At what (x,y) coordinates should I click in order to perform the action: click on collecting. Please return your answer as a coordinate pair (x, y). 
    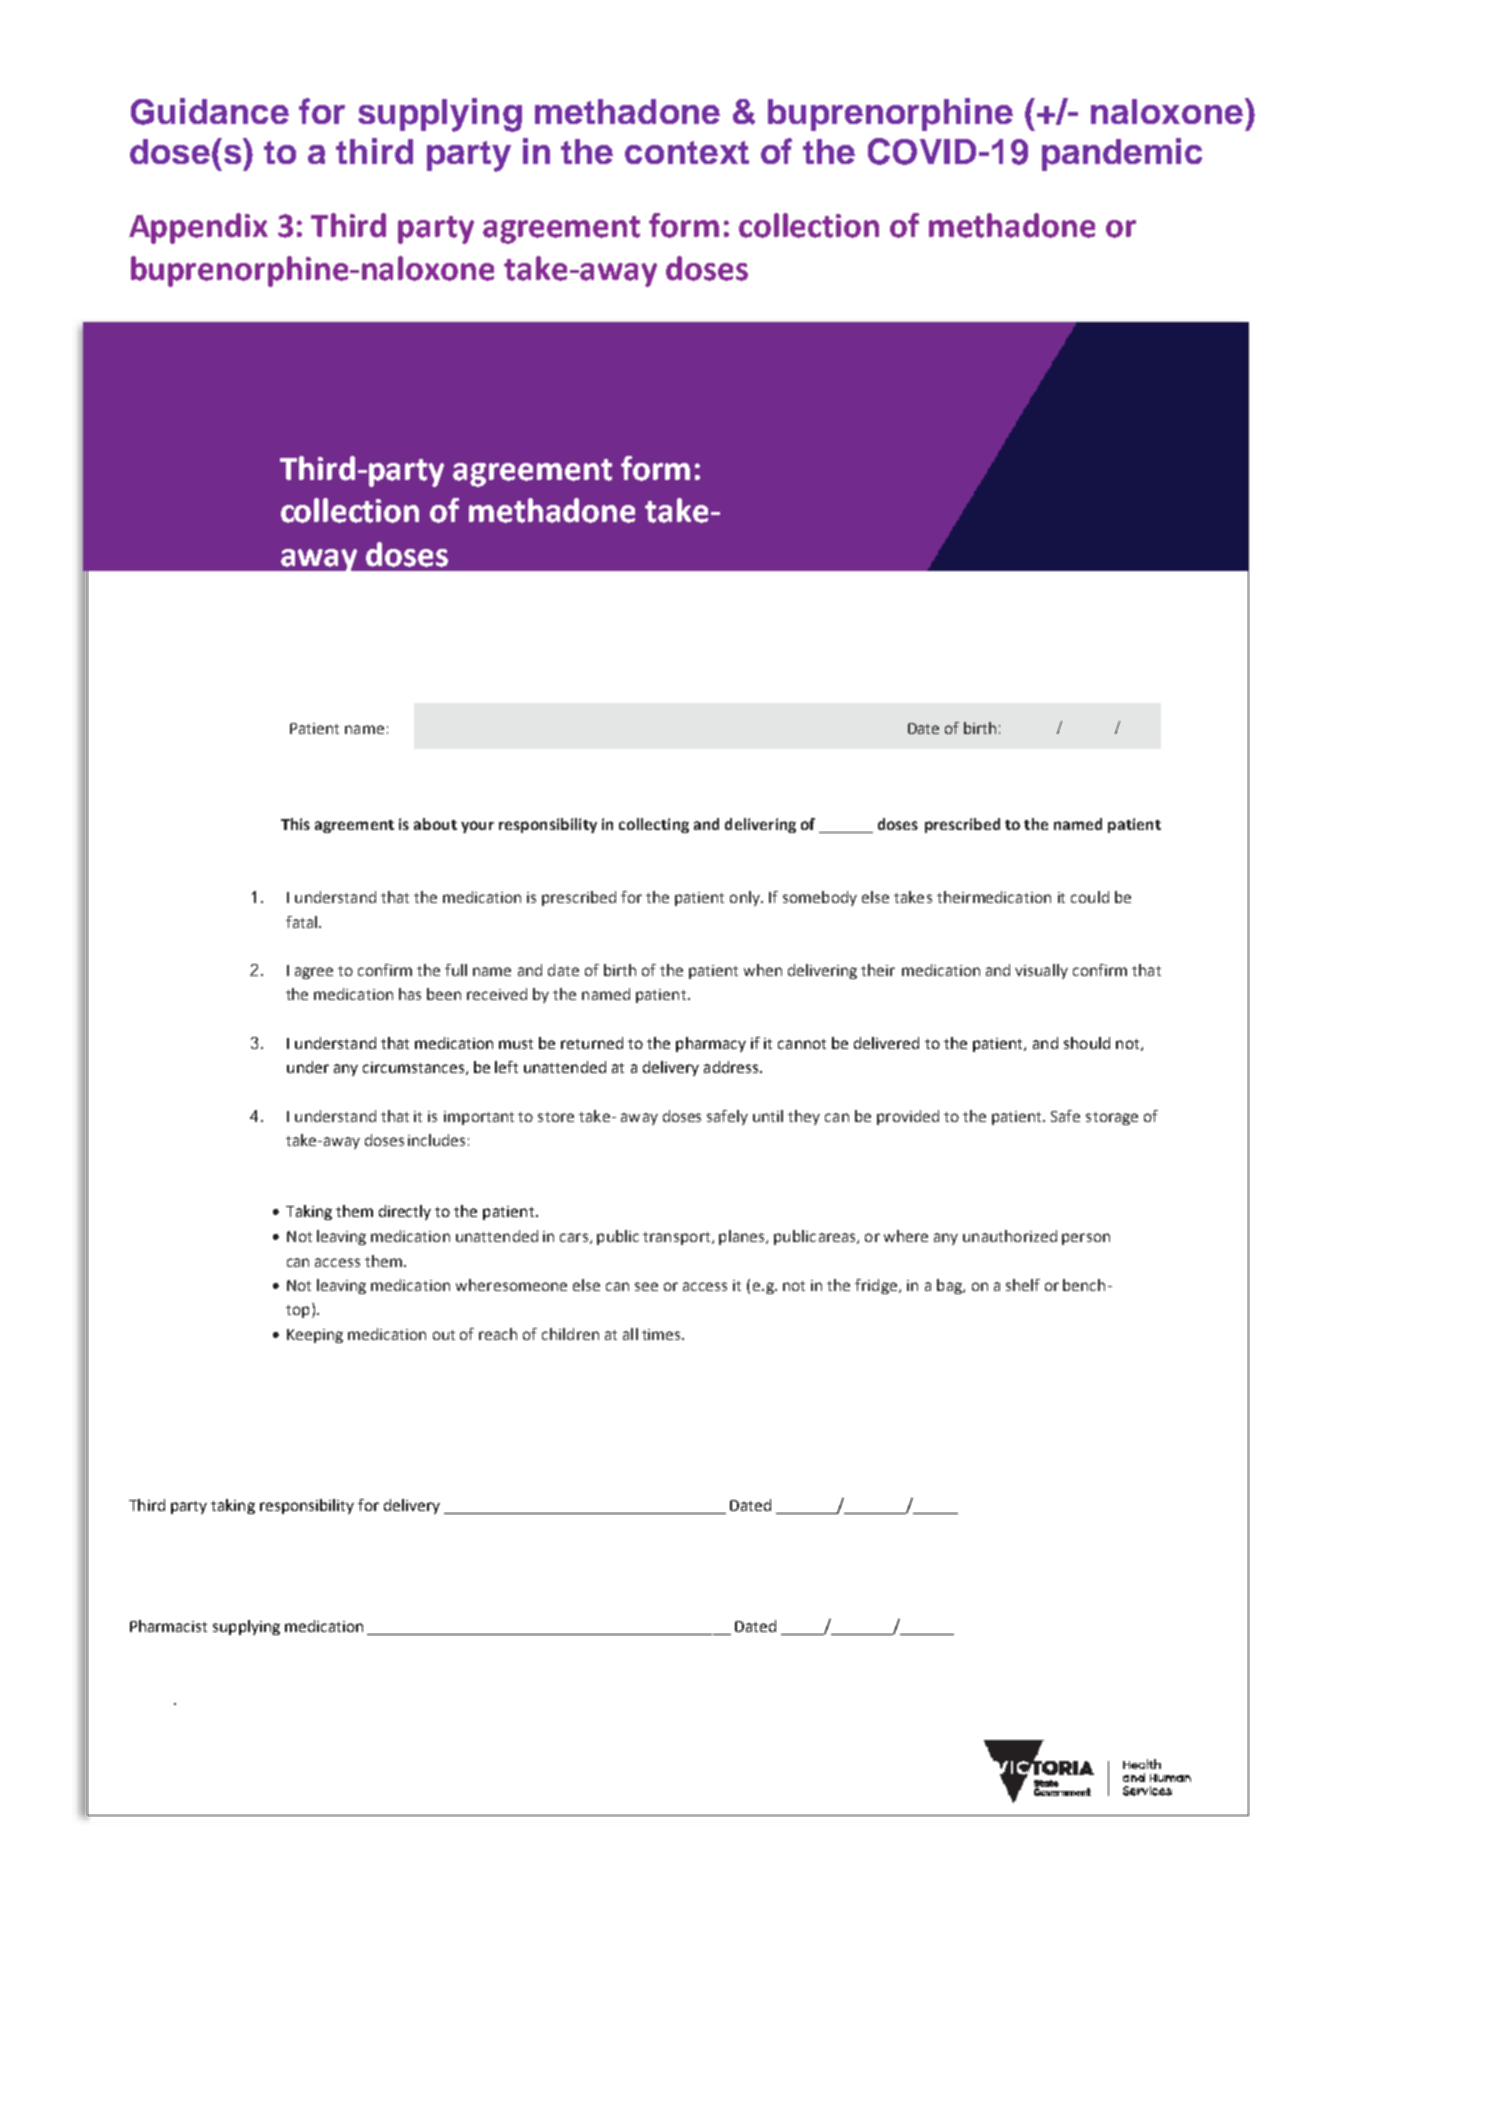
    Looking at the image, I should click on (654, 825).
